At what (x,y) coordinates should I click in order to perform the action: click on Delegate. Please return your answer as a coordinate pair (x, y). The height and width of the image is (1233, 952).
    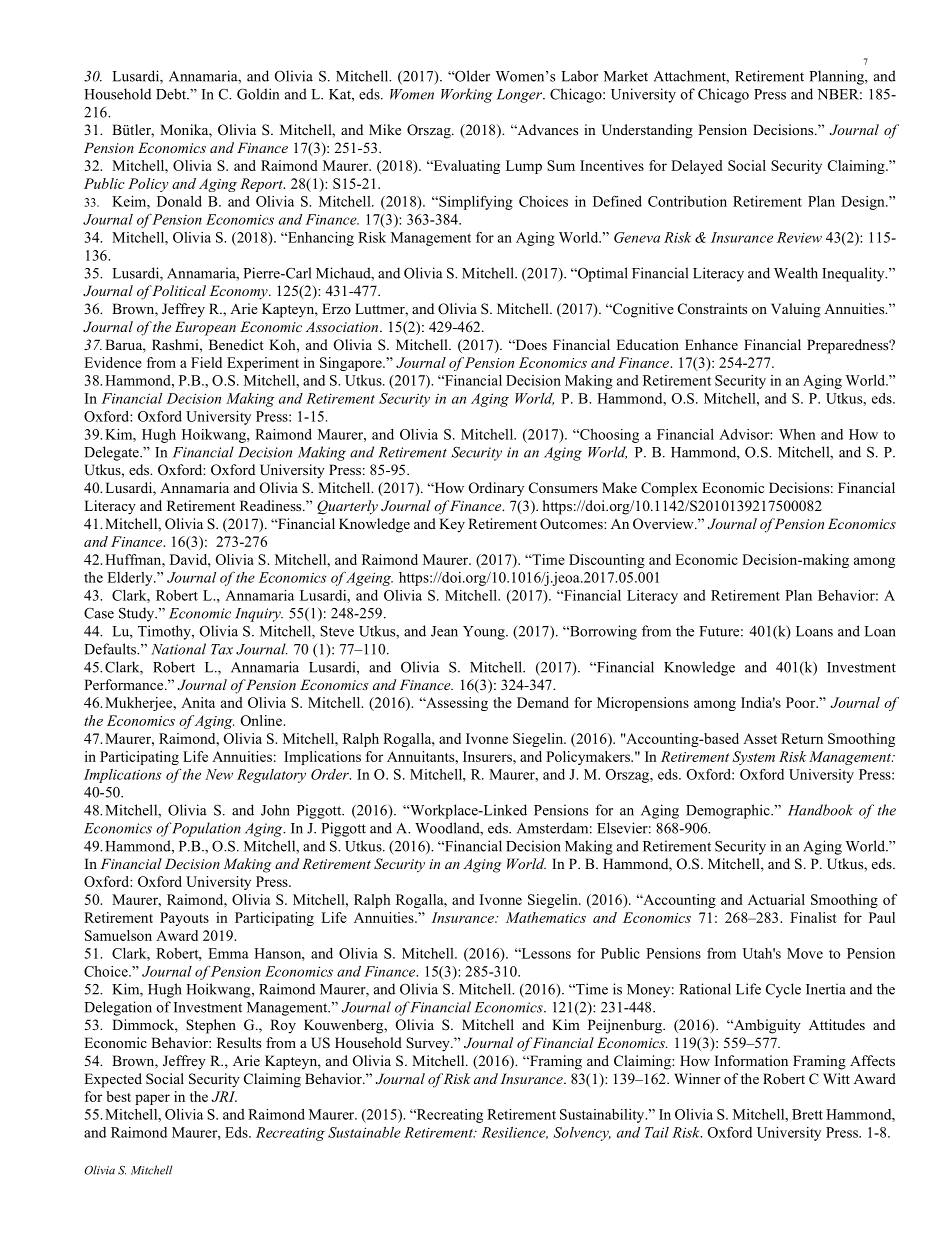
    Looking at the image, I should click on (112, 453).
